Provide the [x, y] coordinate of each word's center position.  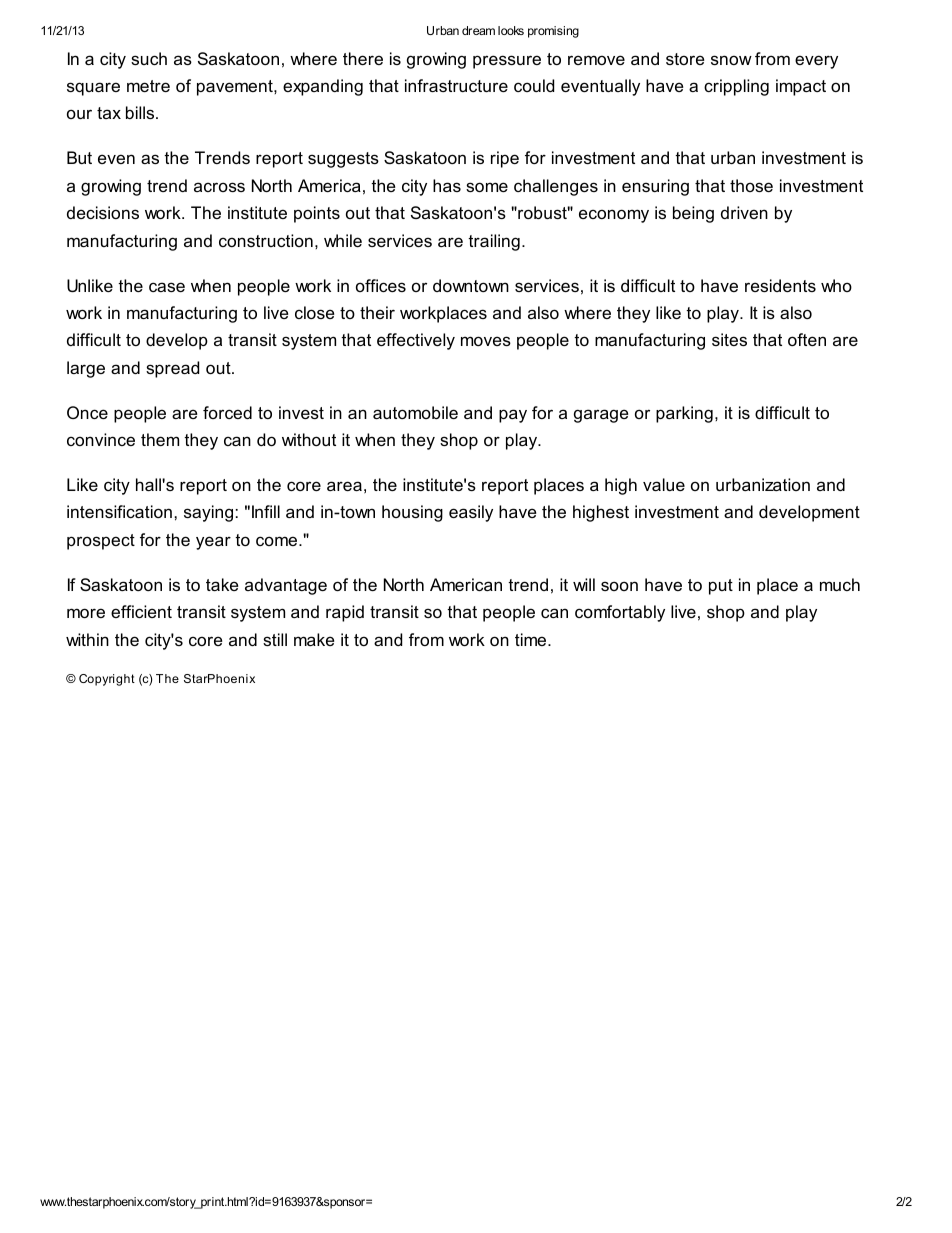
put [721, 587]
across [219, 187]
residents [780, 285]
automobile [415, 412]
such [149, 58]
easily [471, 513]
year [213, 543]
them [160, 439]
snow [731, 60]
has [447, 185]
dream [478, 30]
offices [381, 285]
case [167, 287]
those [751, 185]
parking [684, 414]
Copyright [107, 680]
